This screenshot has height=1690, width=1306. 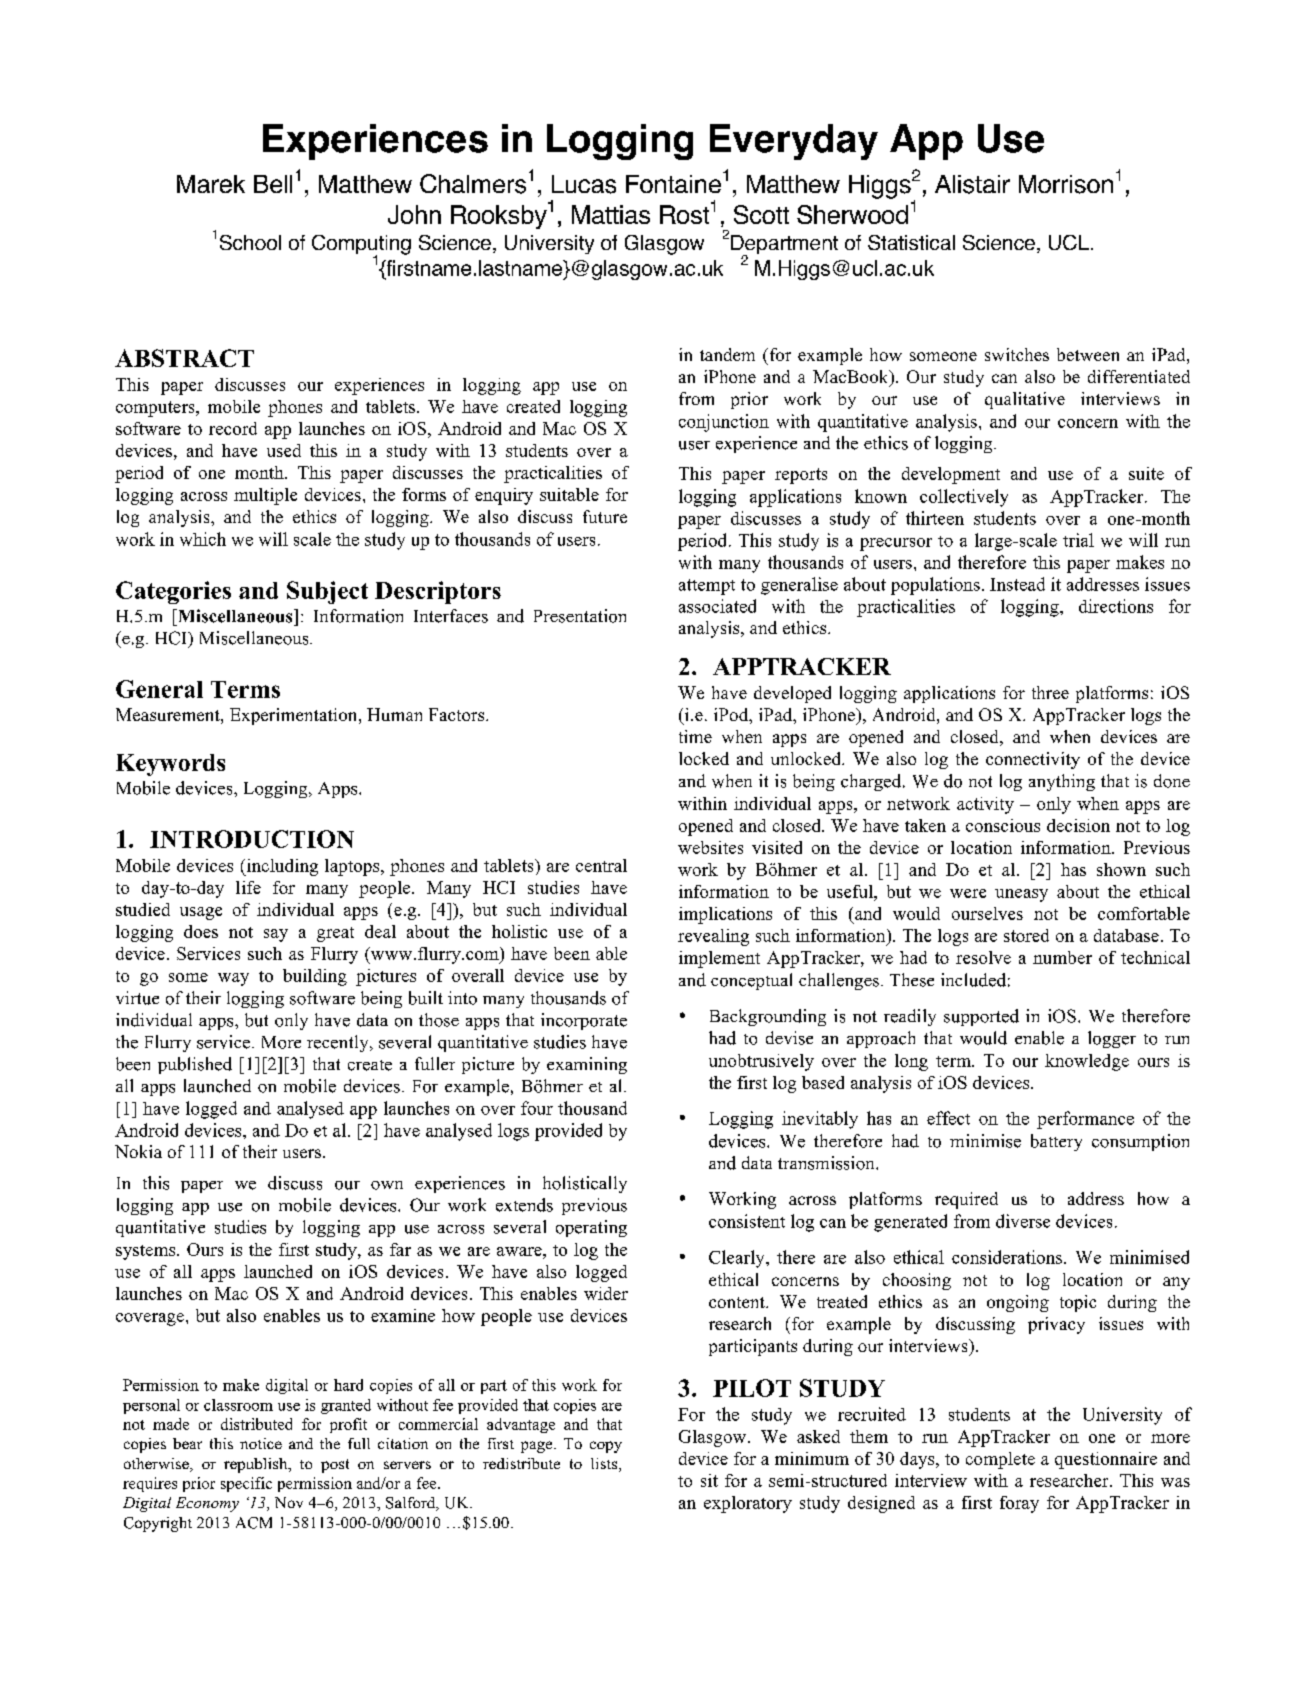 What do you see at coordinates (211, 184) in the screenshot?
I see `Marek` at bounding box center [211, 184].
